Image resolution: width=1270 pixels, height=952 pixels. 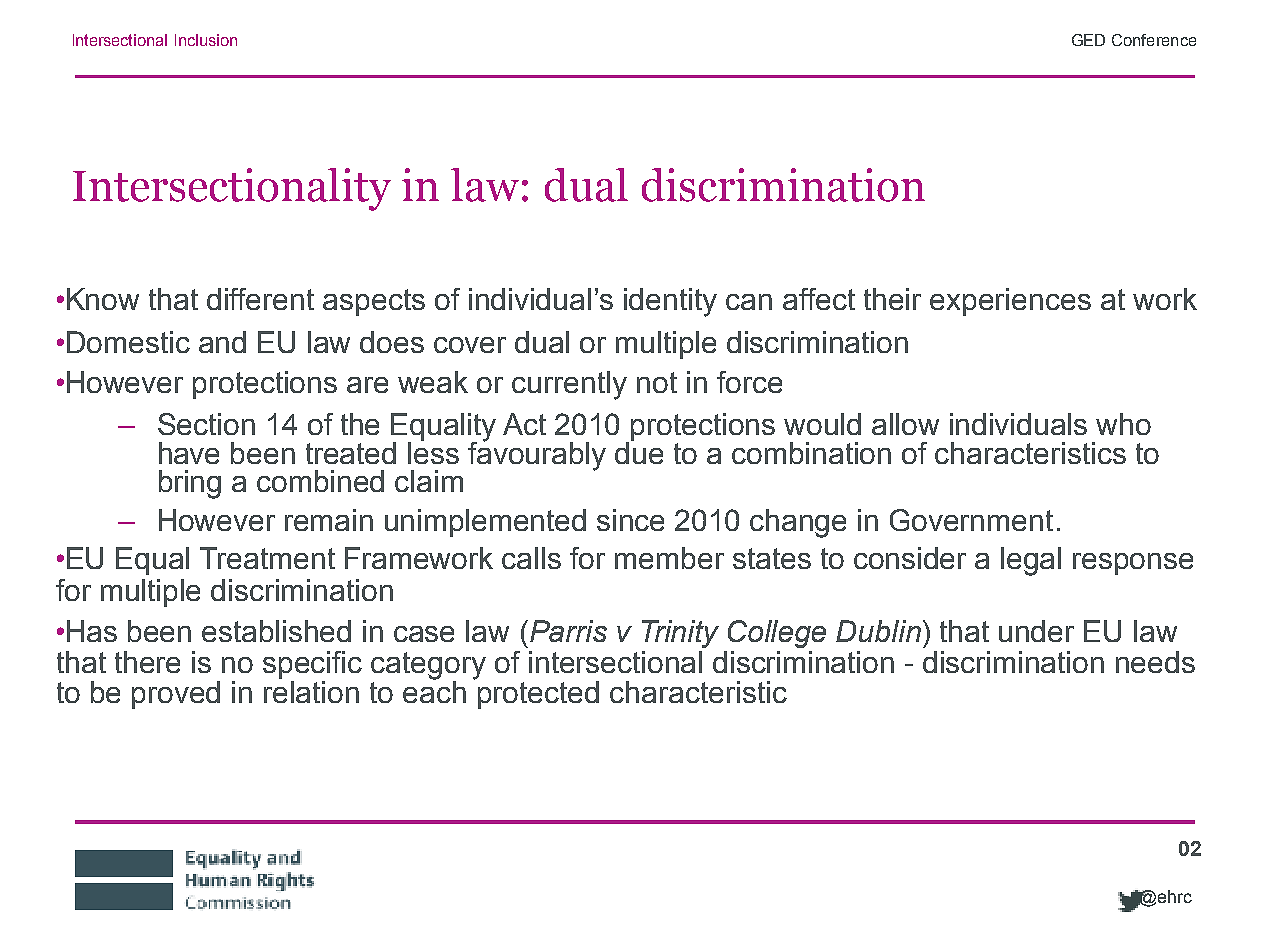 I want to click on needs, so click(x=1155, y=662).
